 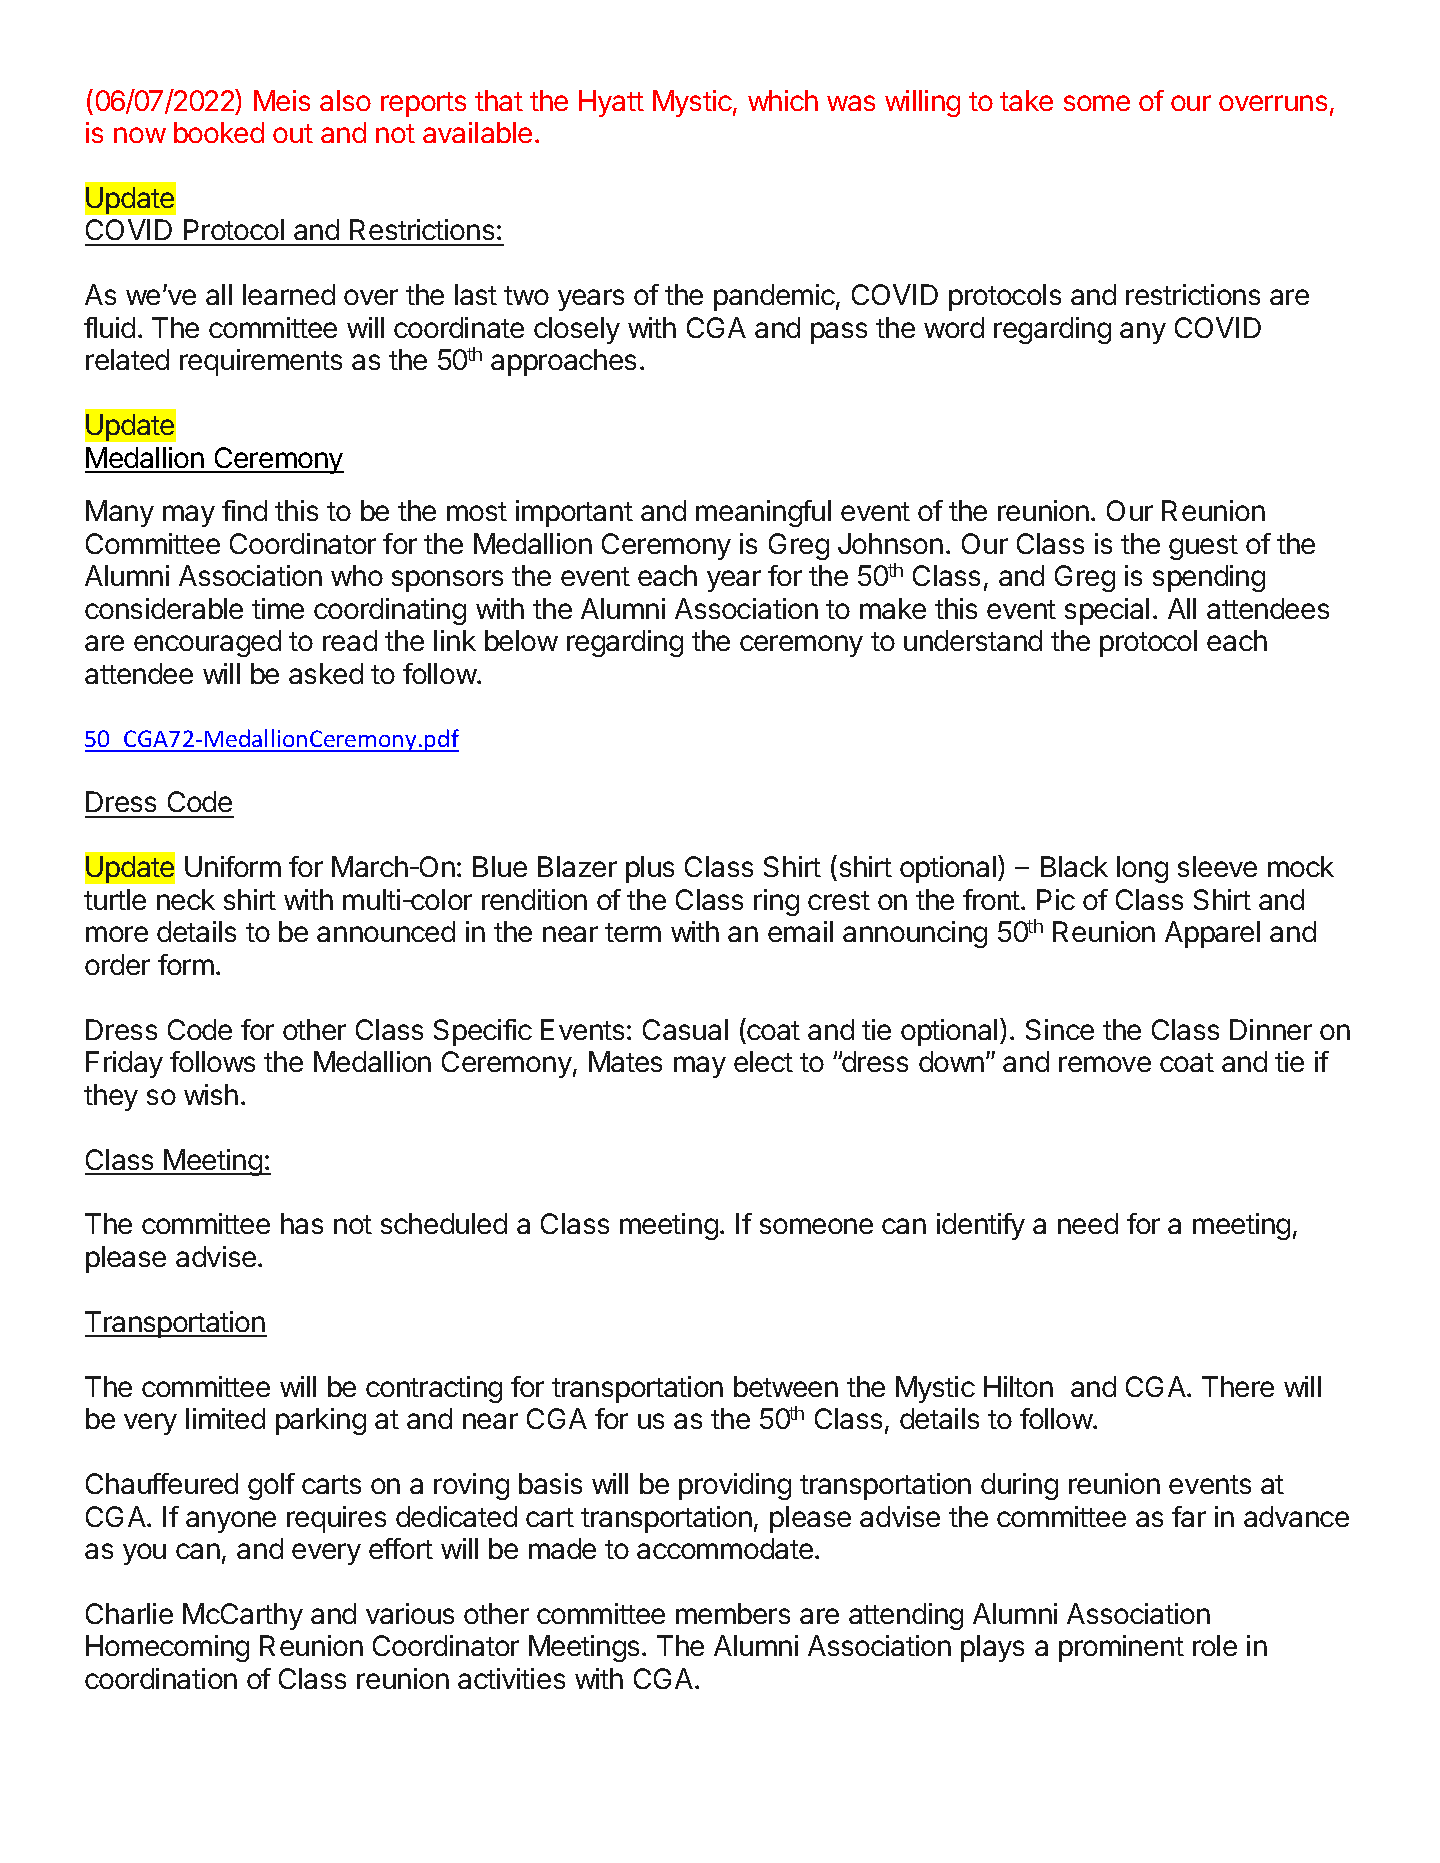 I want to click on which, so click(x=783, y=100).
